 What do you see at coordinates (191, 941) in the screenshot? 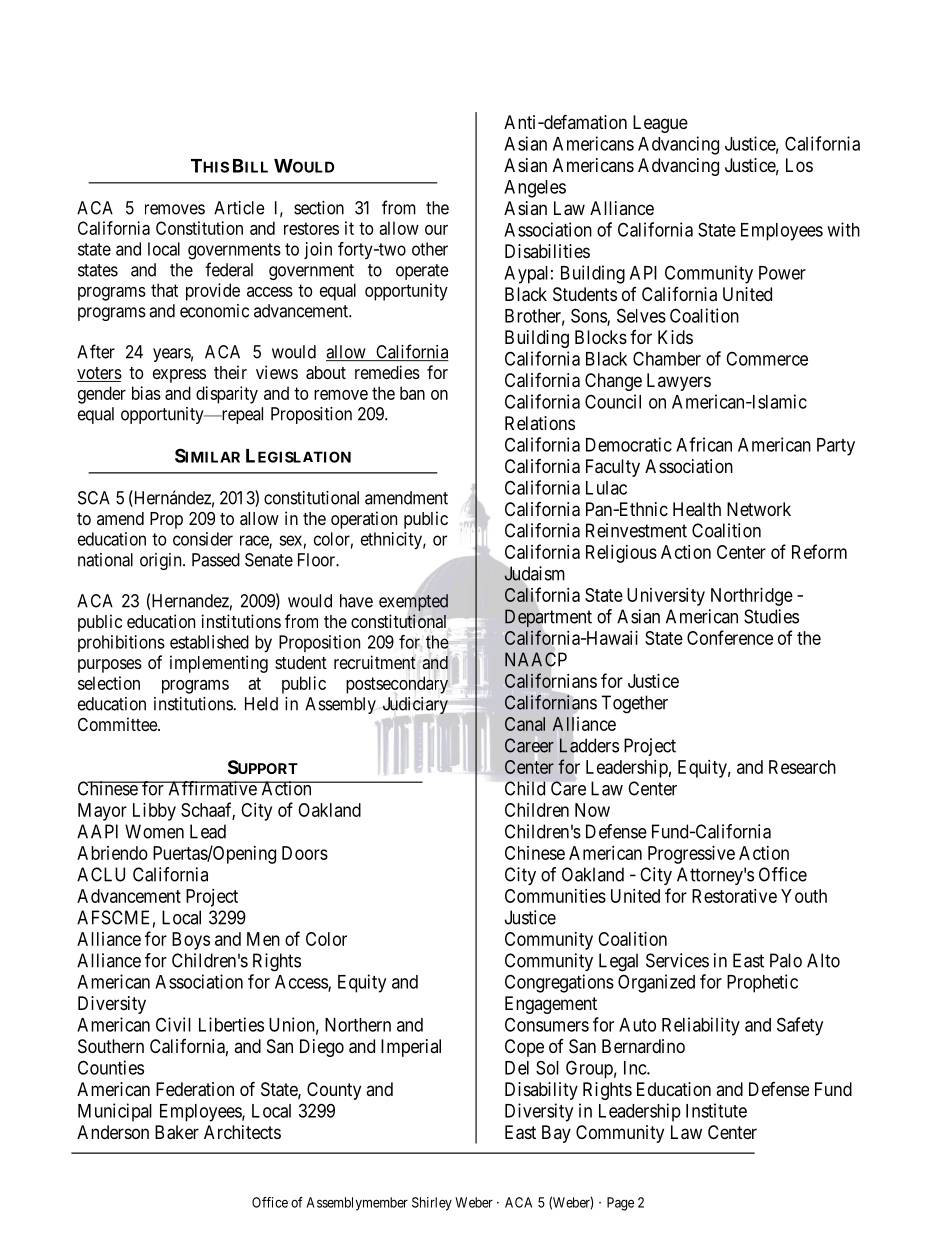
I see `Boys` at bounding box center [191, 941].
